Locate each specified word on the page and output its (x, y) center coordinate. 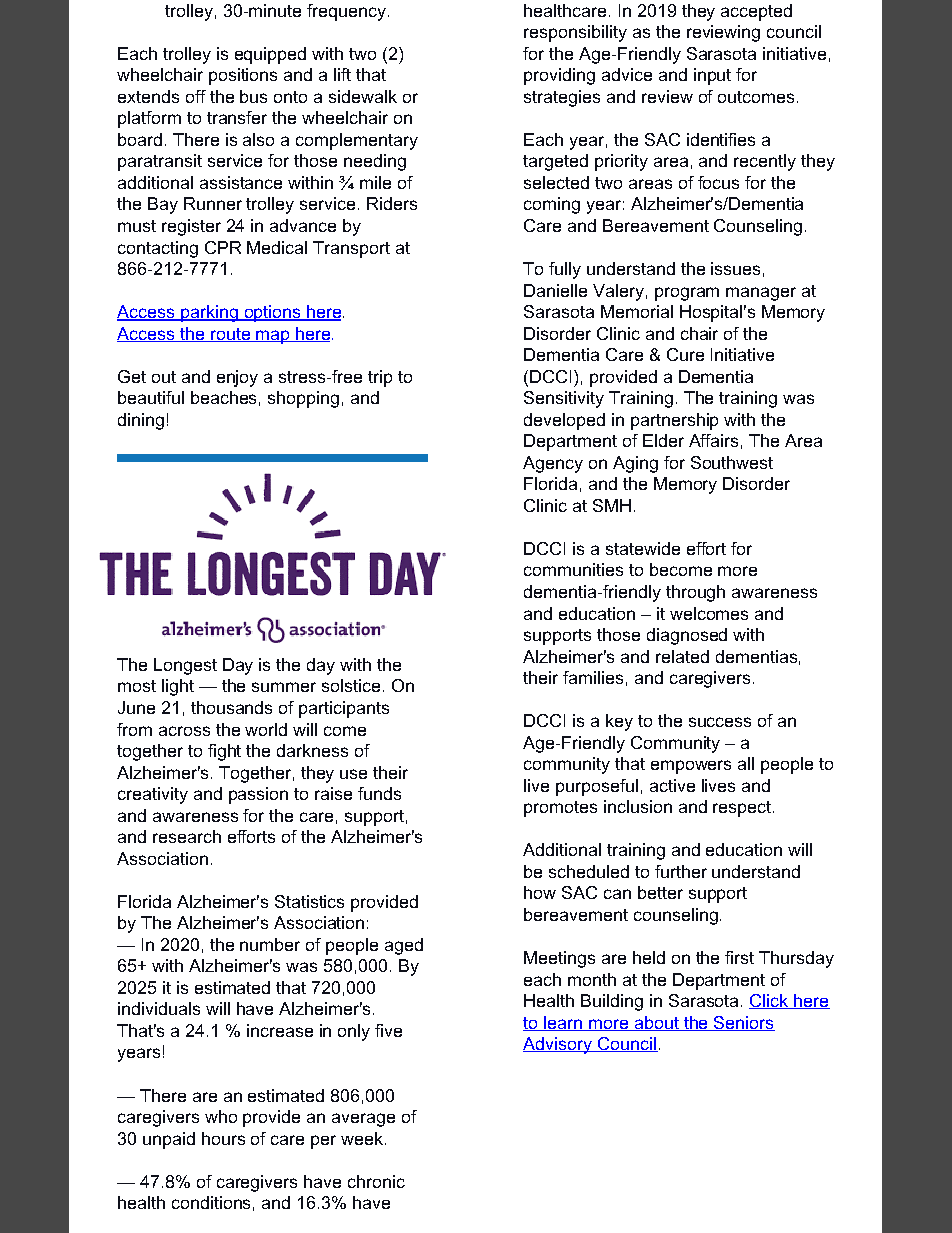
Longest (185, 666)
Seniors (743, 1023)
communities (573, 569)
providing (559, 76)
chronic (376, 1181)
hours (223, 1138)
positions (243, 76)
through (695, 593)
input (712, 76)
